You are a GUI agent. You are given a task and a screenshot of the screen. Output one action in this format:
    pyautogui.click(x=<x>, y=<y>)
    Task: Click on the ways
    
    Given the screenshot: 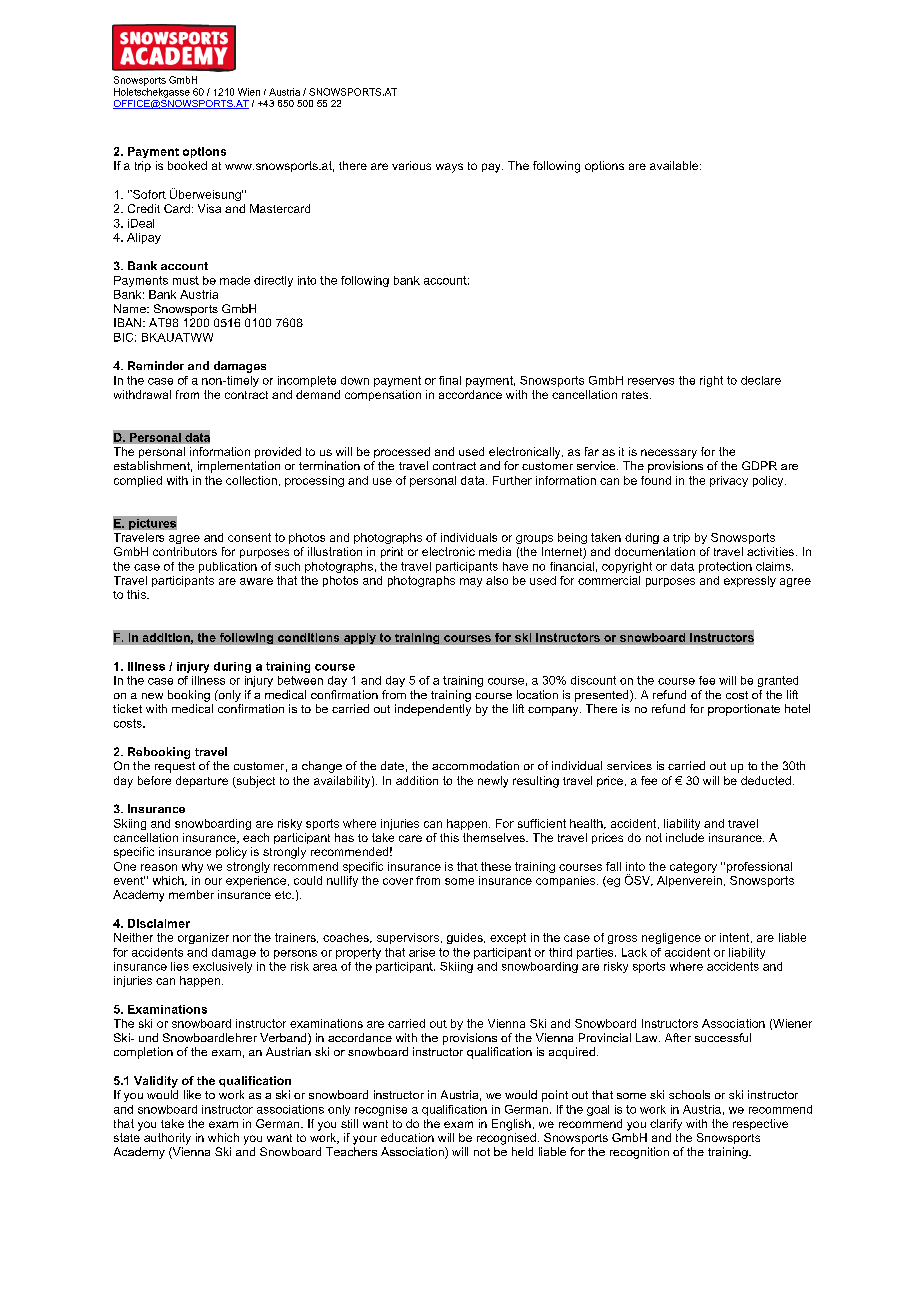 What is the action you would take?
    pyautogui.click(x=449, y=168)
